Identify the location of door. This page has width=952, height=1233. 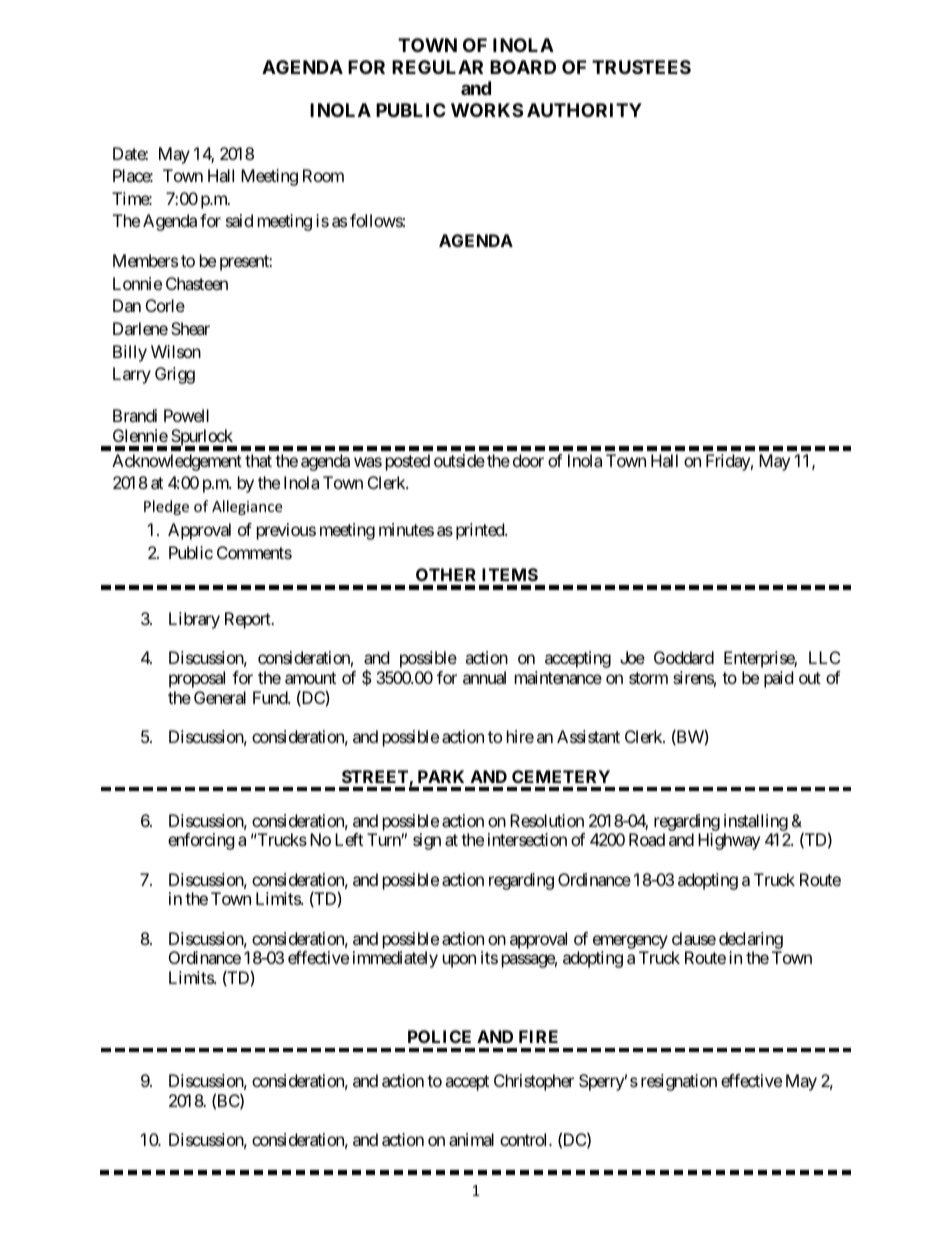
(528, 460).
